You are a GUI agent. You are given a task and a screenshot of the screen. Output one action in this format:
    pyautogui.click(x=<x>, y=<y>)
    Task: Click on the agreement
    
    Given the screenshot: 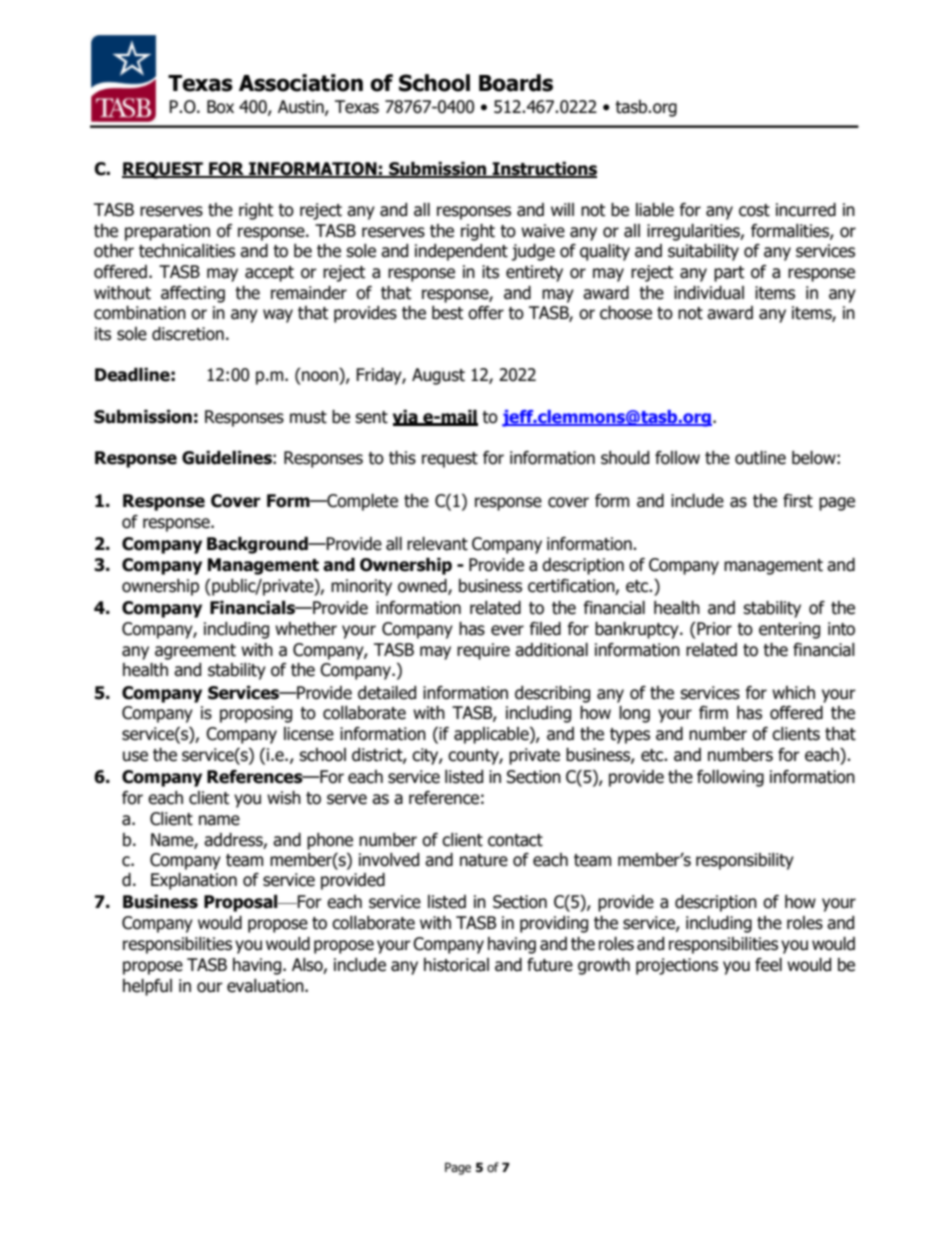 What is the action you would take?
    pyautogui.click(x=195, y=652)
